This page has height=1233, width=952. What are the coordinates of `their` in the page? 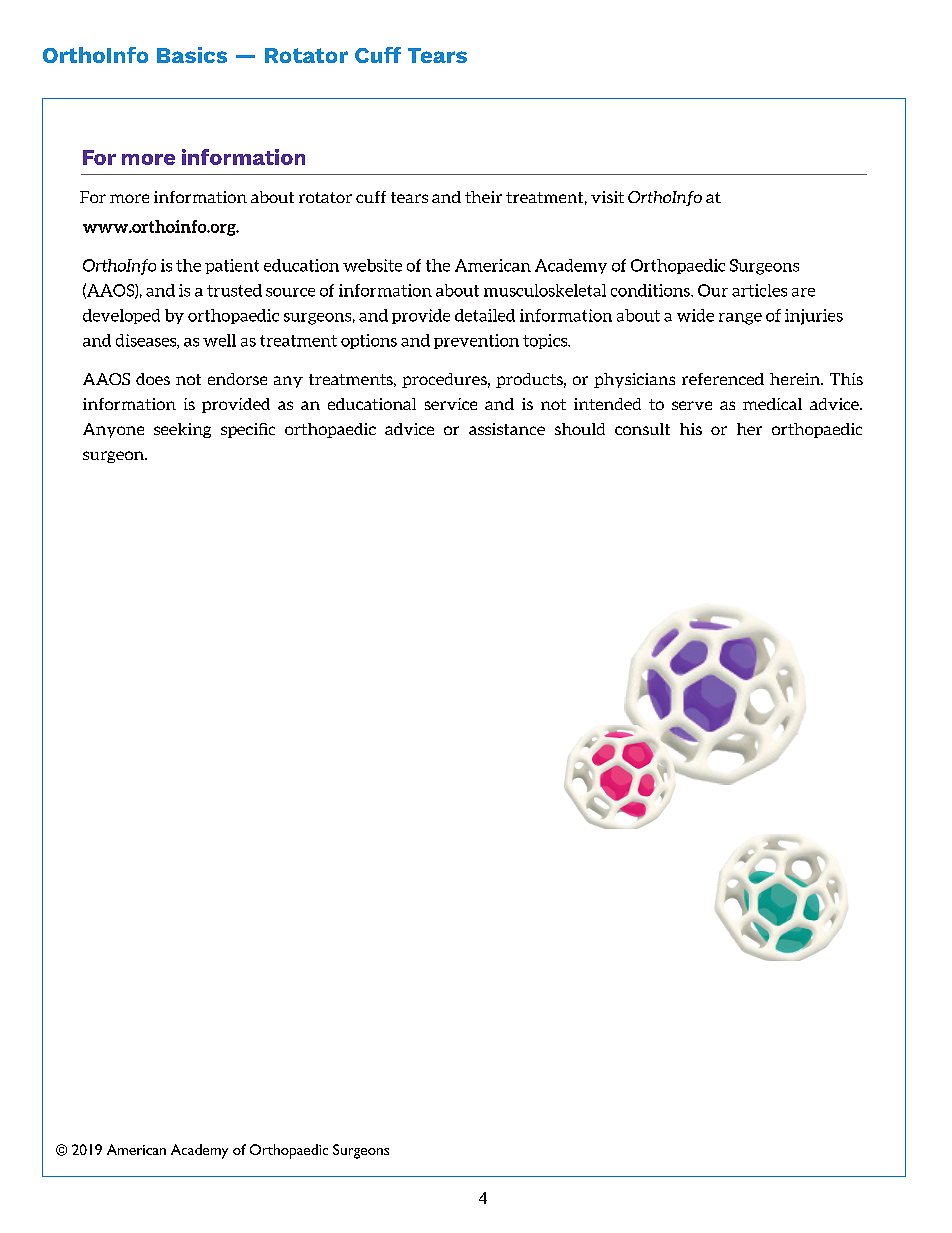 It's located at (483, 197).
